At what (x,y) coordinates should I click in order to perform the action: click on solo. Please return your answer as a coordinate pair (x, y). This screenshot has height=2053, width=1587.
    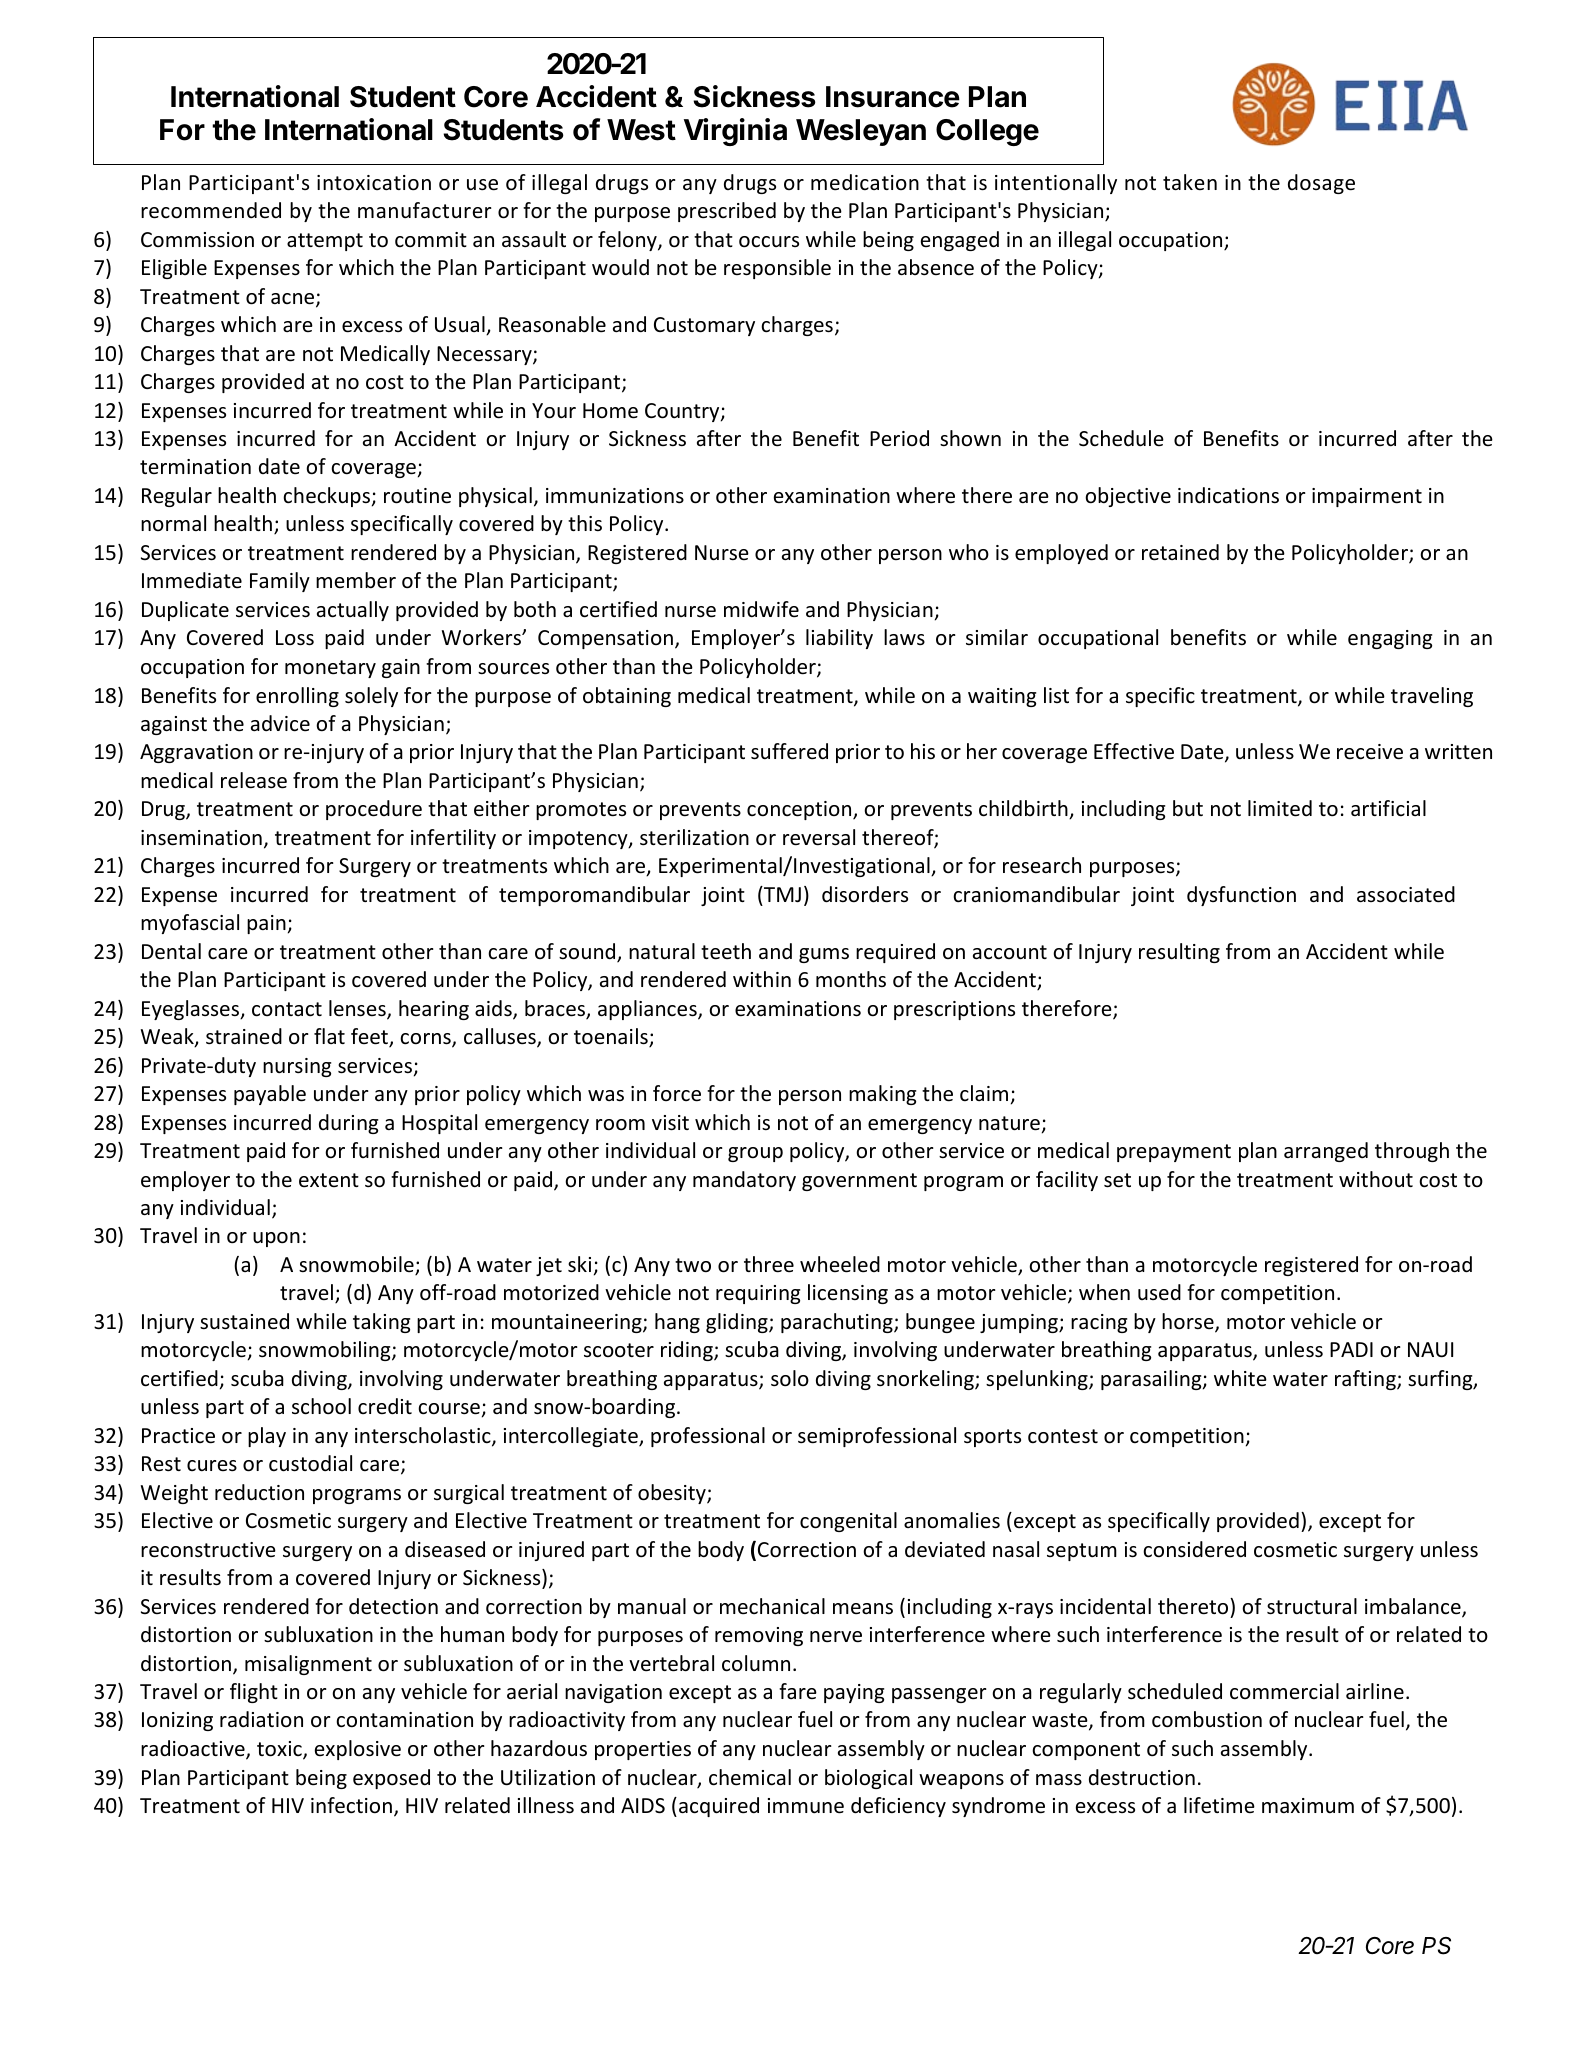
    Looking at the image, I should click on (790, 1378).
